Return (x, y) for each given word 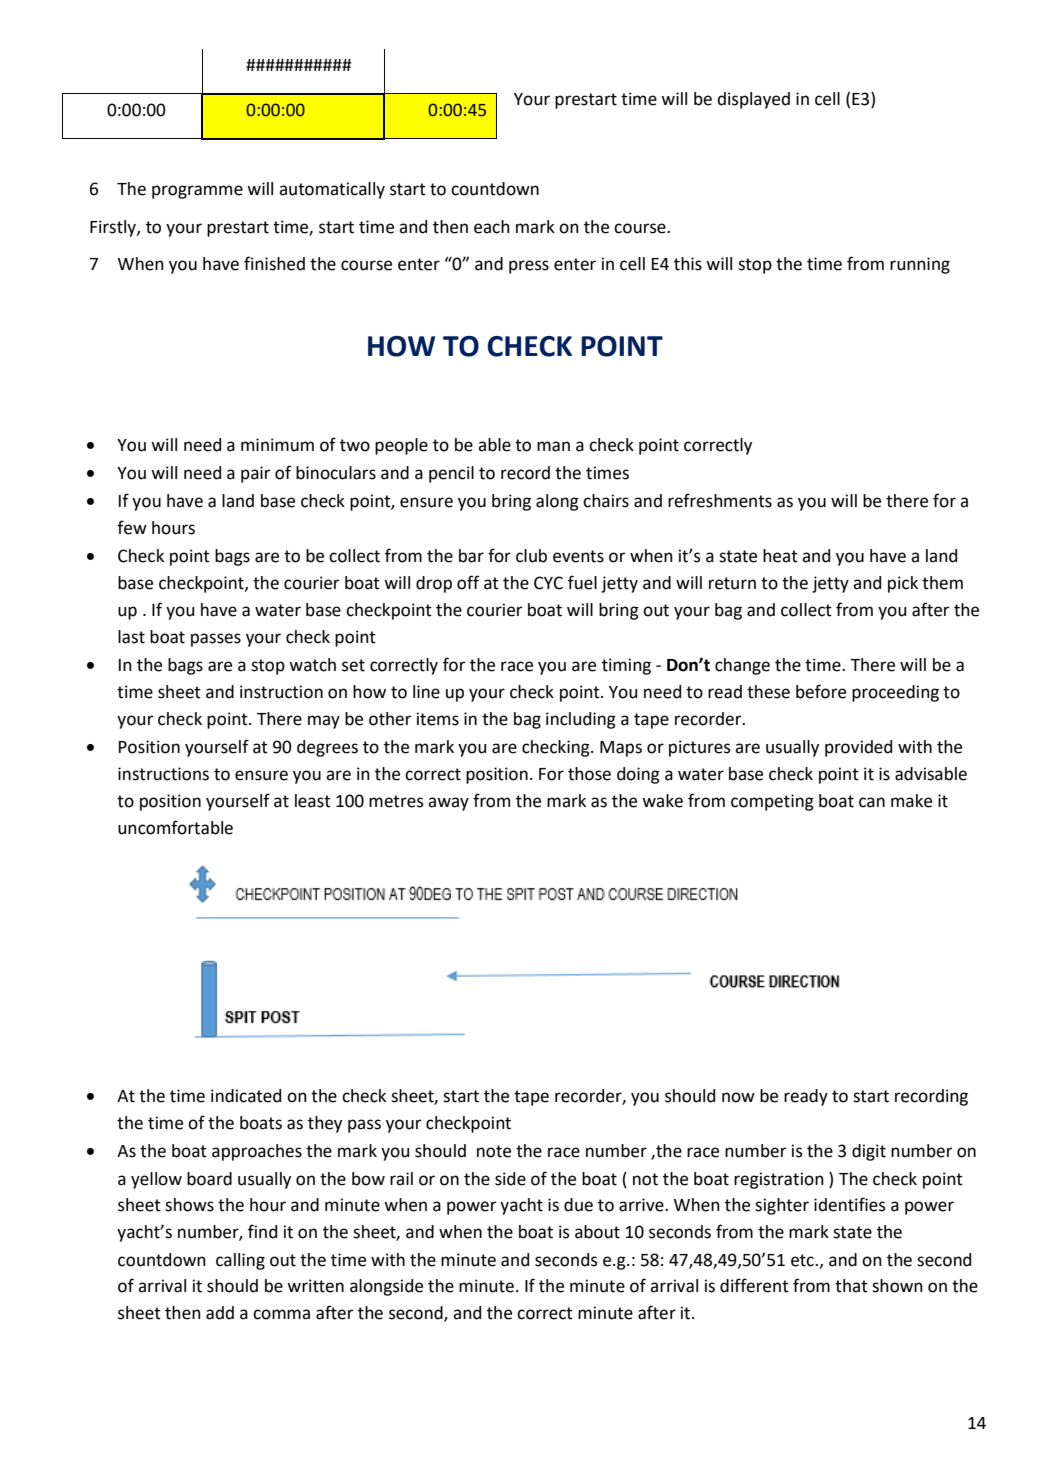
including (581, 720)
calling (240, 1261)
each (492, 227)
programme (197, 192)
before (821, 691)
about (597, 1232)
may (324, 722)
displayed (753, 100)
